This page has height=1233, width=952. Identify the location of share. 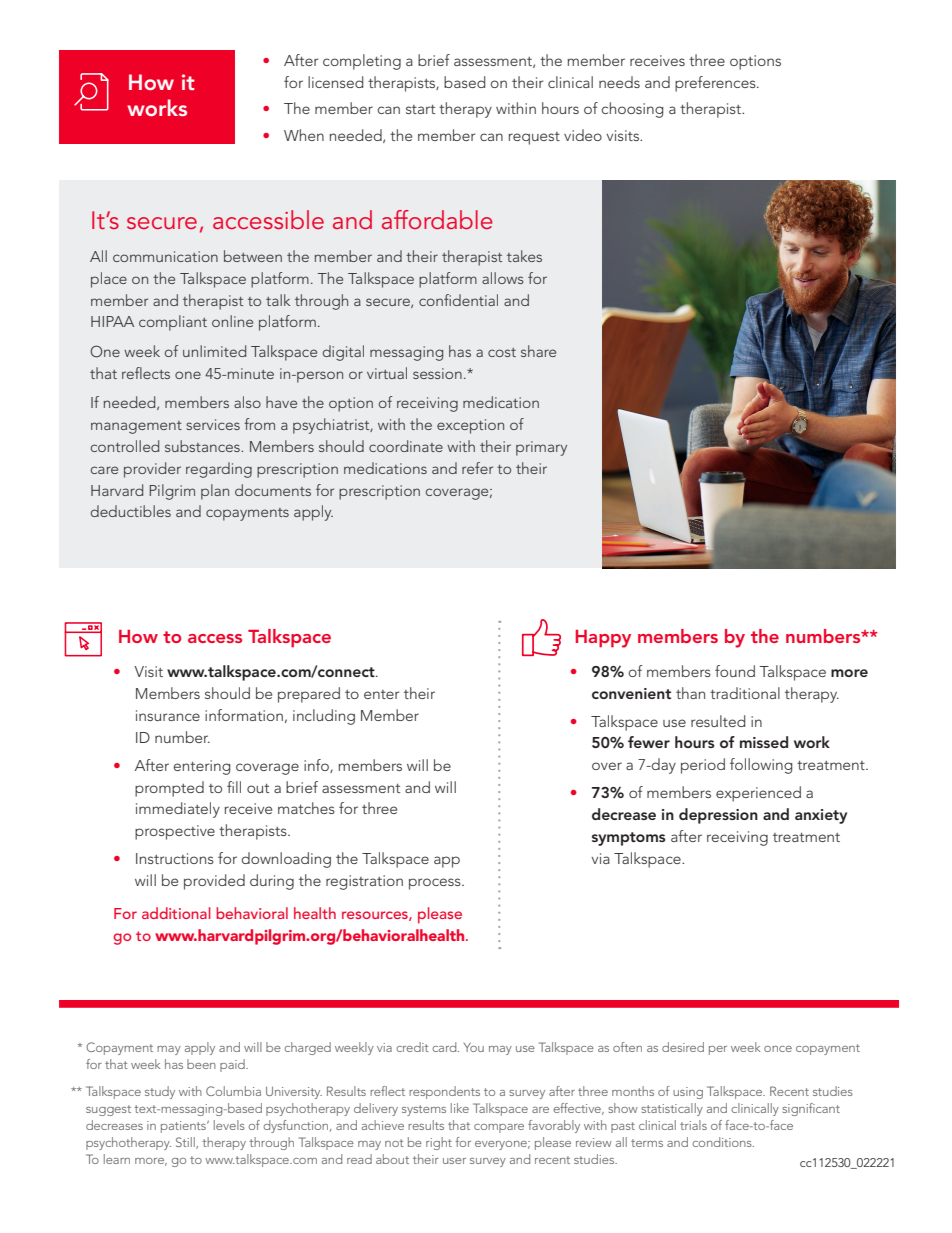
(538, 351).
